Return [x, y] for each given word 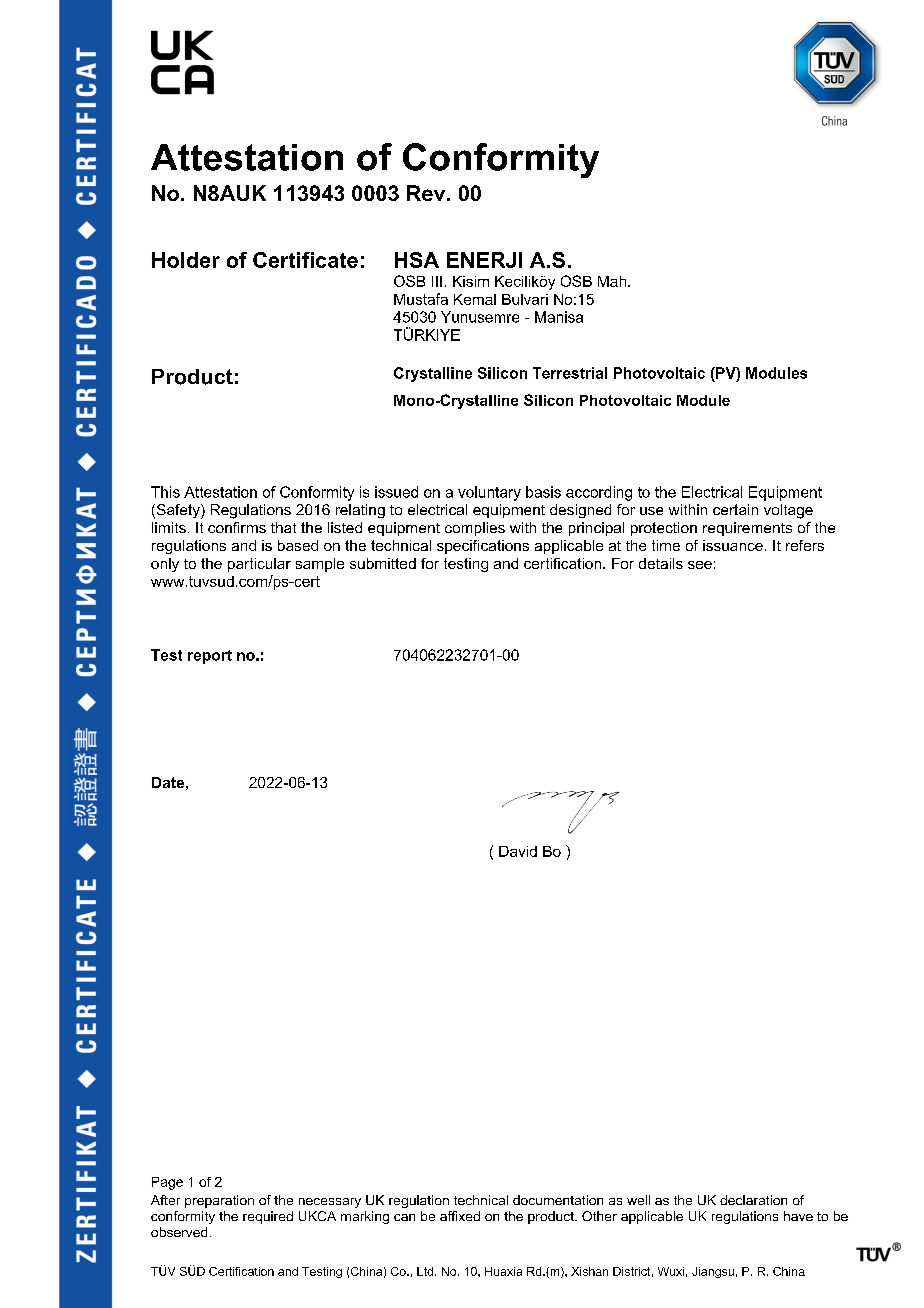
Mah [612, 281]
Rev [427, 193]
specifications [483, 547]
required [268, 1217]
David [518, 851]
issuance [733, 545]
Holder [186, 260]
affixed [460, 1216]
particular [259, 565]
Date [168, 782]
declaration [753, 1200]
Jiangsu [713, 1272]
